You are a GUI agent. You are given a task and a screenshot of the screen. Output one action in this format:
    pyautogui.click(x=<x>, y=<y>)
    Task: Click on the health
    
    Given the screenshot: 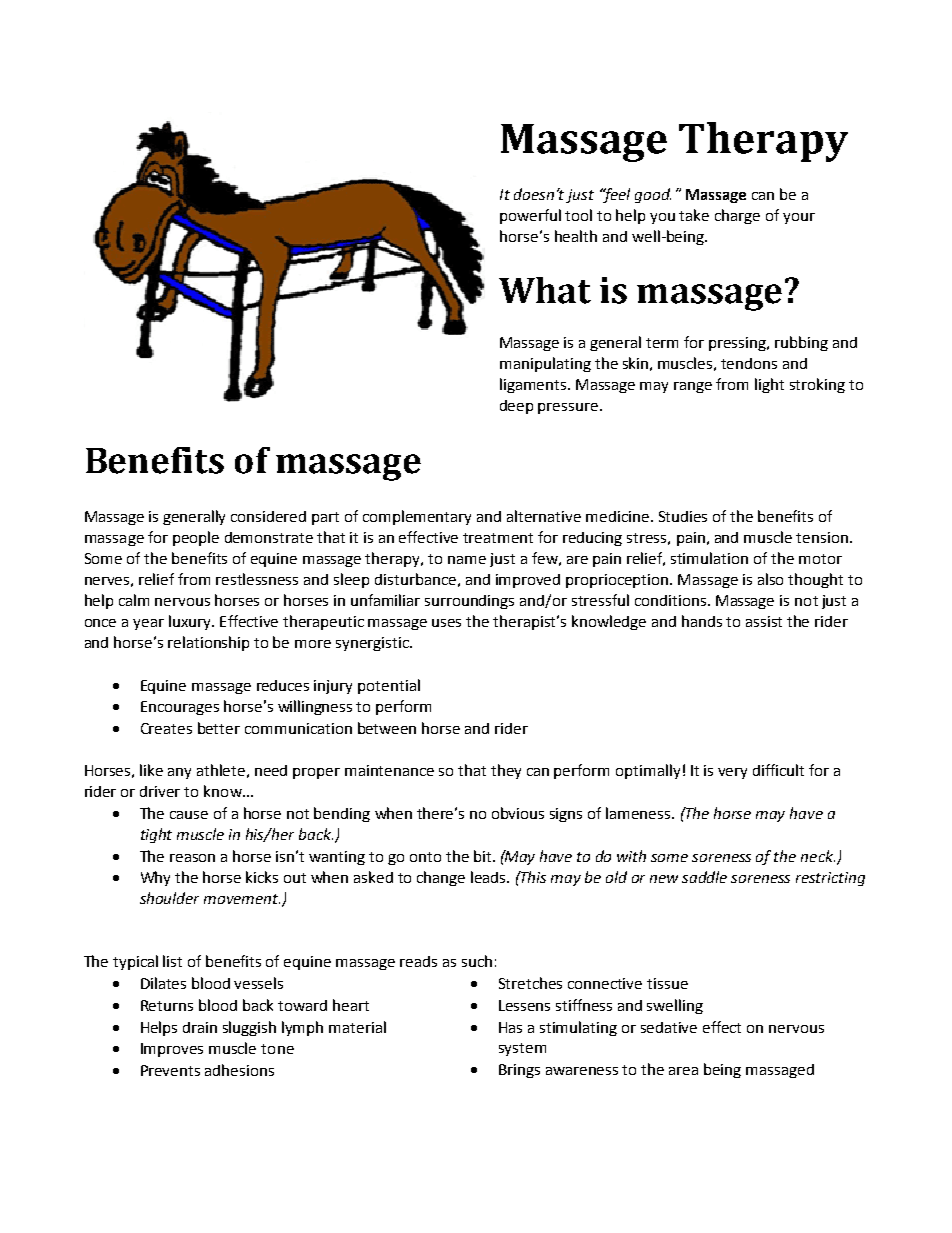 What is the action you would take?
    pyautogui.click(x=576, y=236)
